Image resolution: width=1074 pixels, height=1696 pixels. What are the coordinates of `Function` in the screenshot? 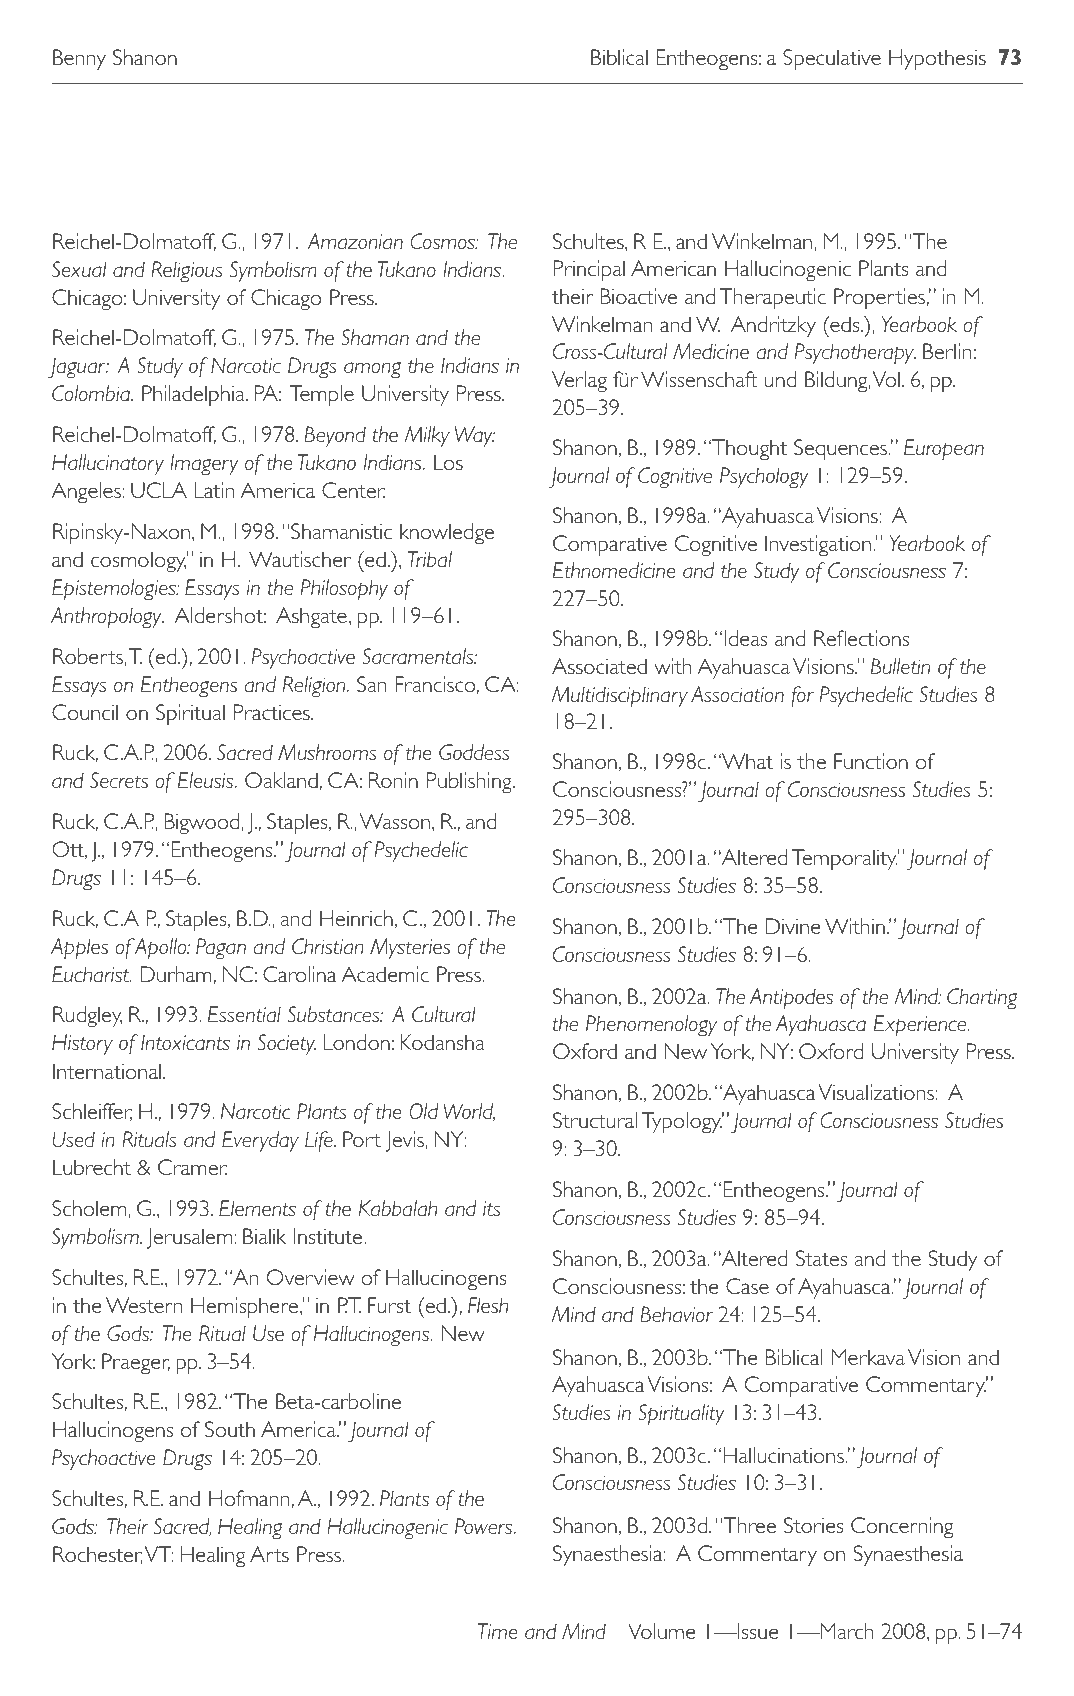 It's located at (871, 761).
